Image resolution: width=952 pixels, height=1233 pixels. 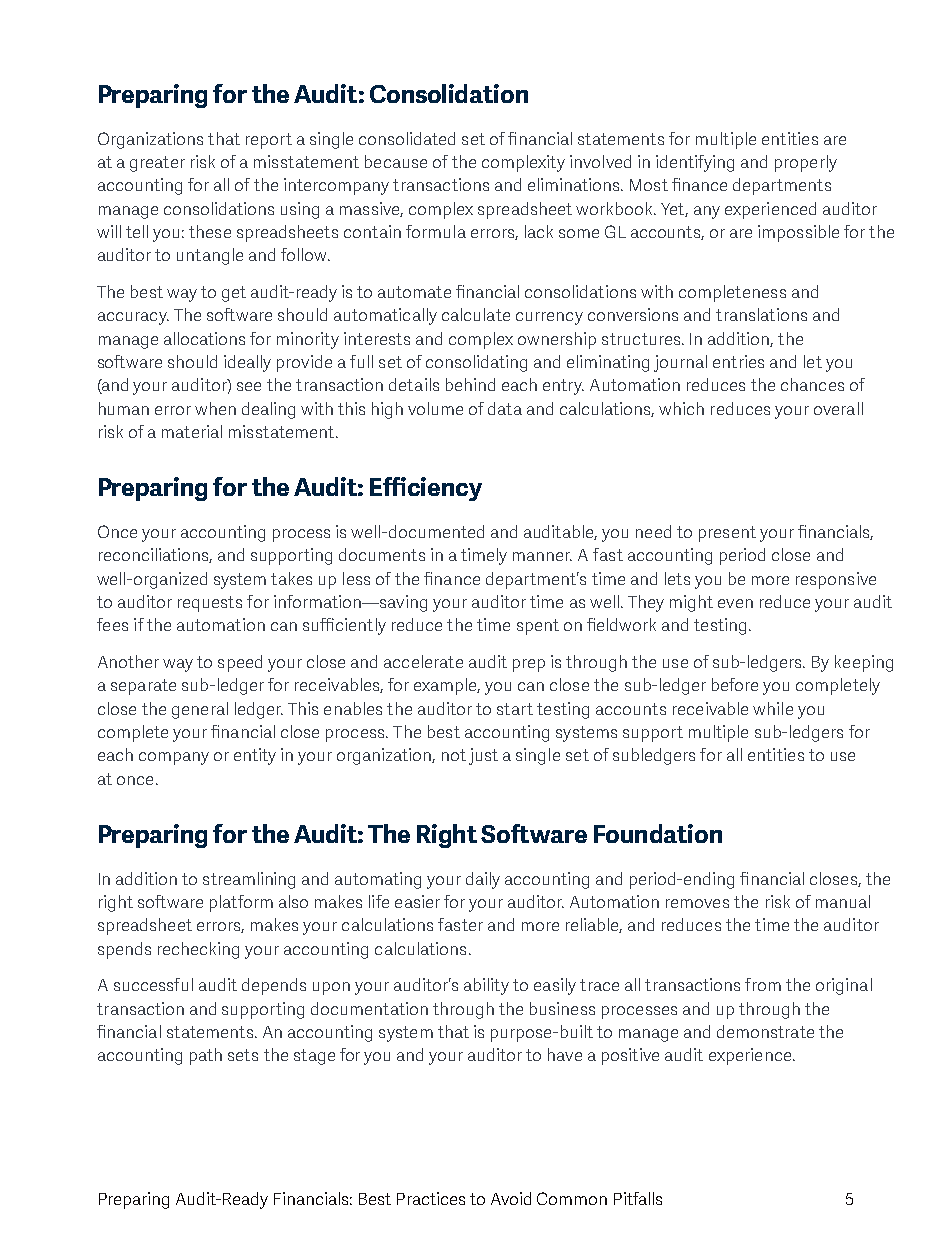 I want to click on speed, so click(x=240, y=663).
